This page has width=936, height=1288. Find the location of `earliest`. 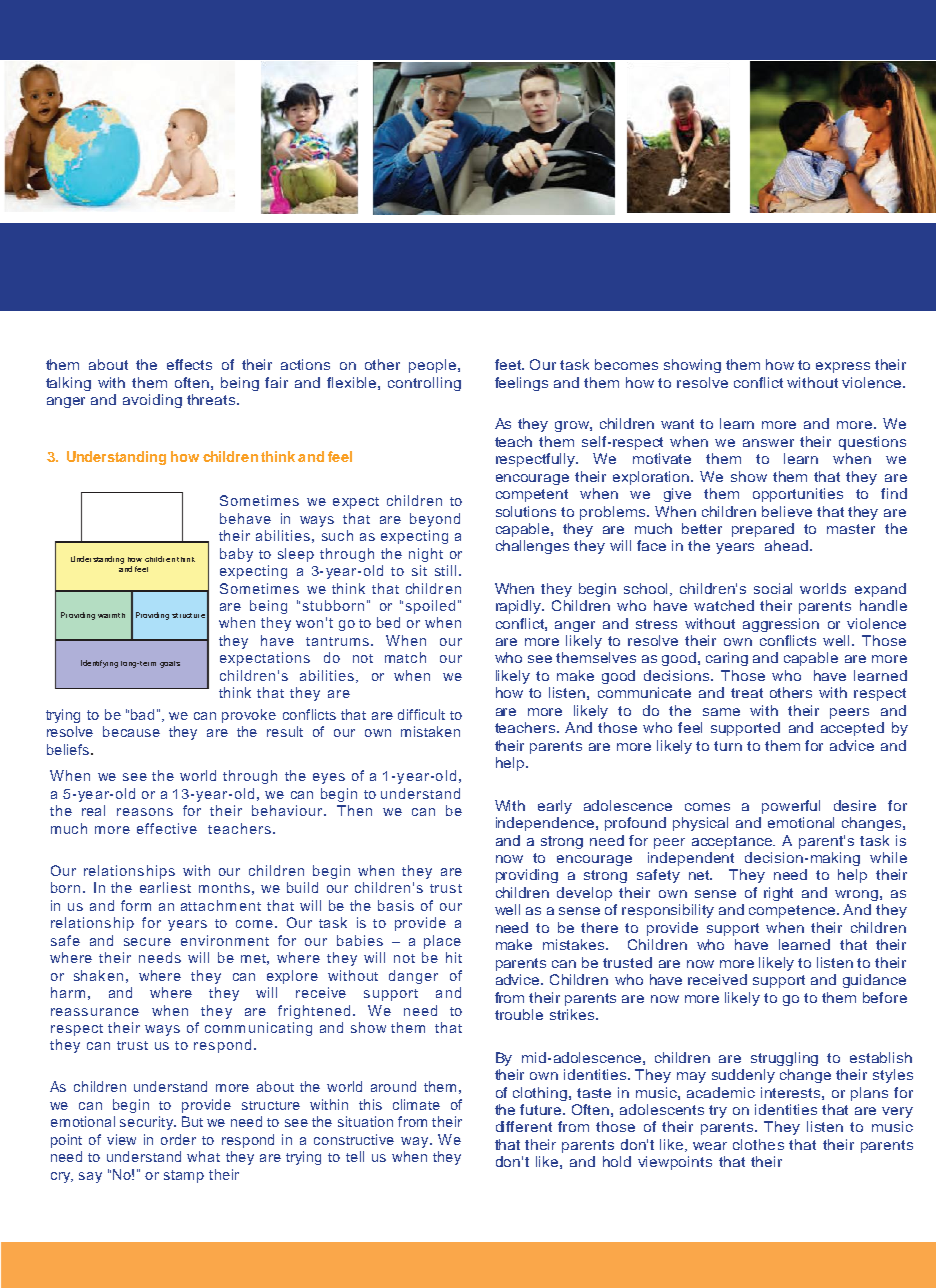

earliest is located at coordinates (165, 887).
